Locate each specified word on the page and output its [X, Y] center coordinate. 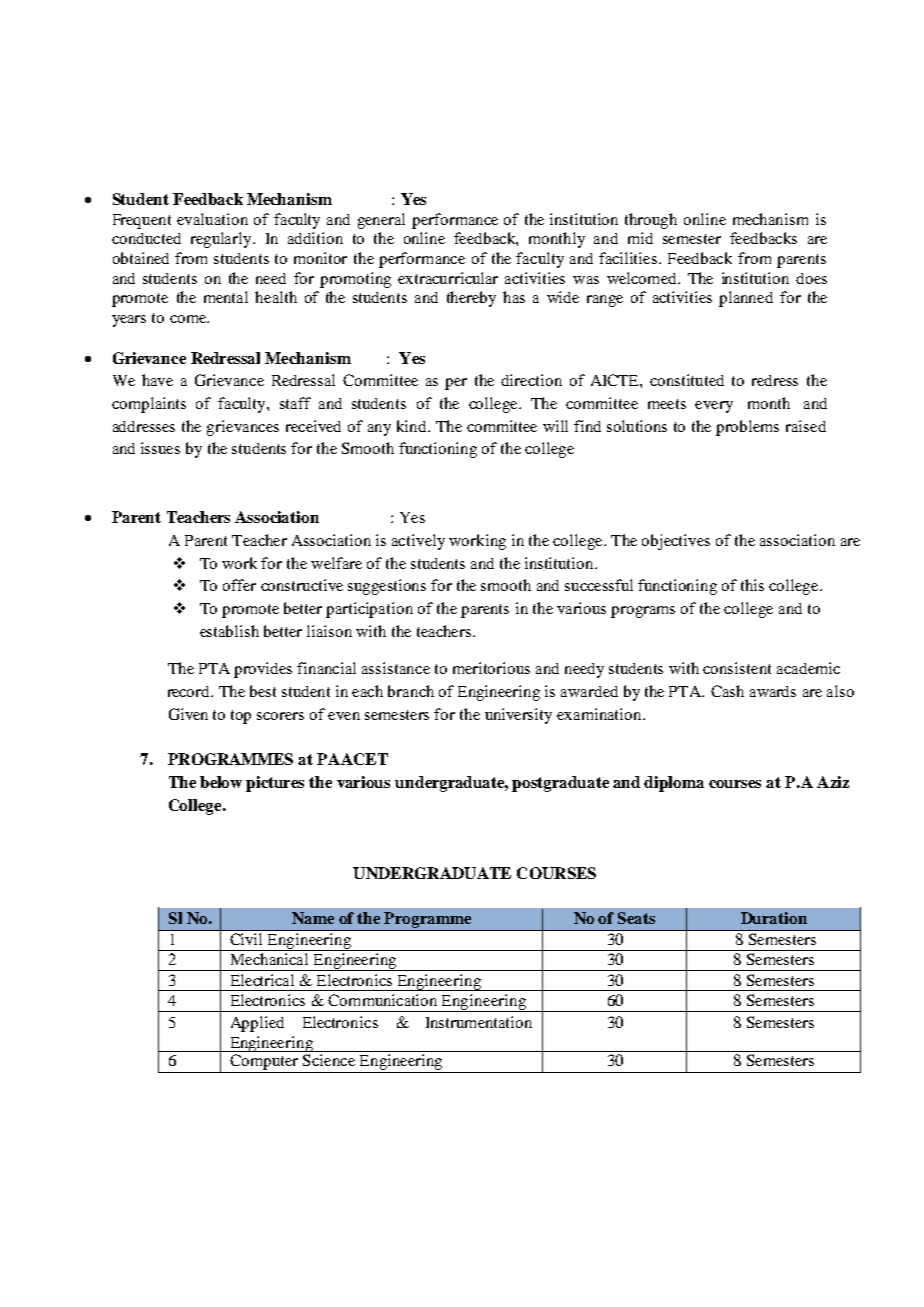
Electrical [262, 980]
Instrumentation [479, 1022]
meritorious [491, 668]
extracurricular [448, 278]
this [752, 585]
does [811, 278]
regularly [222, 240]
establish [229, 631]
